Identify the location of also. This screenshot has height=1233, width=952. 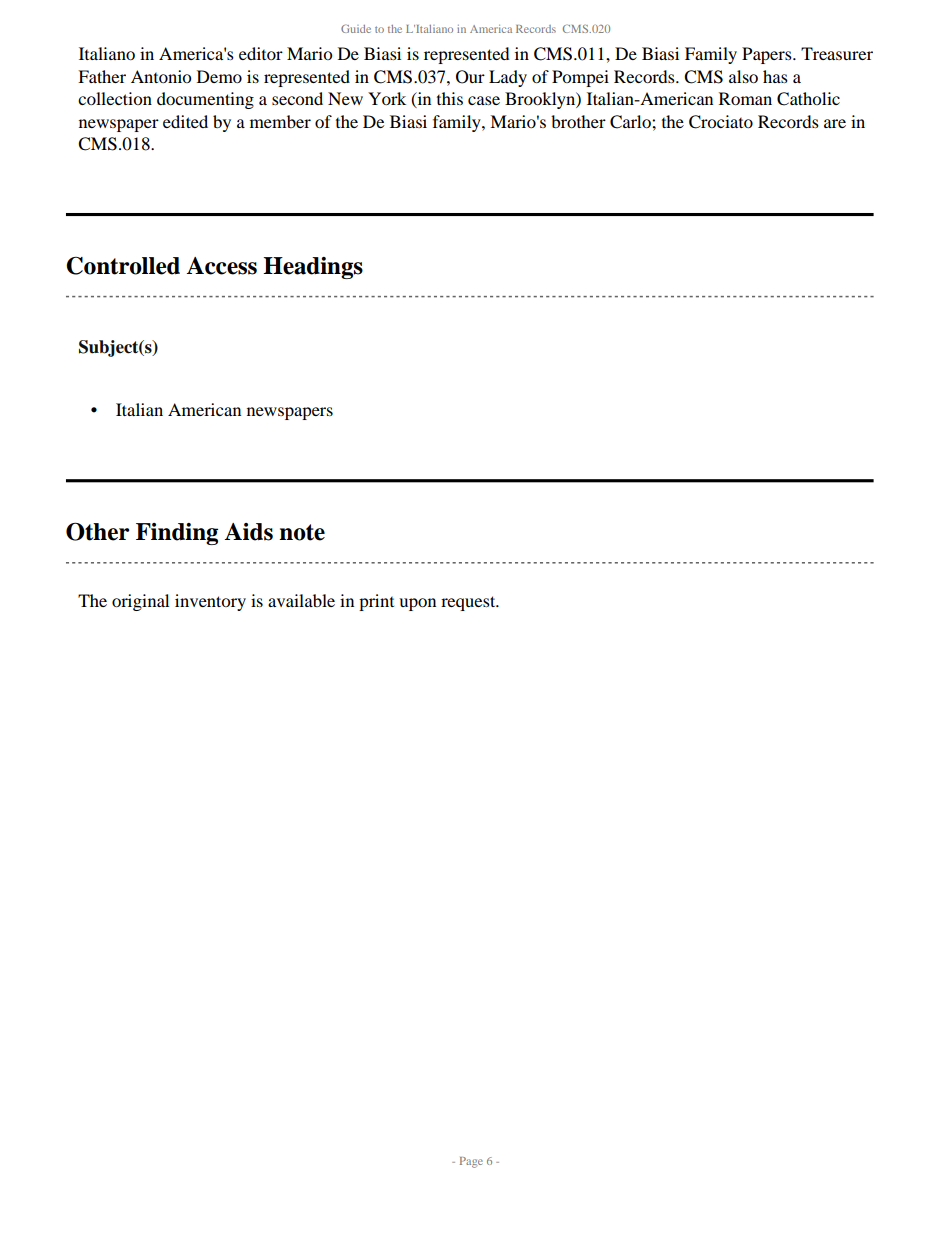
(743, 76).
